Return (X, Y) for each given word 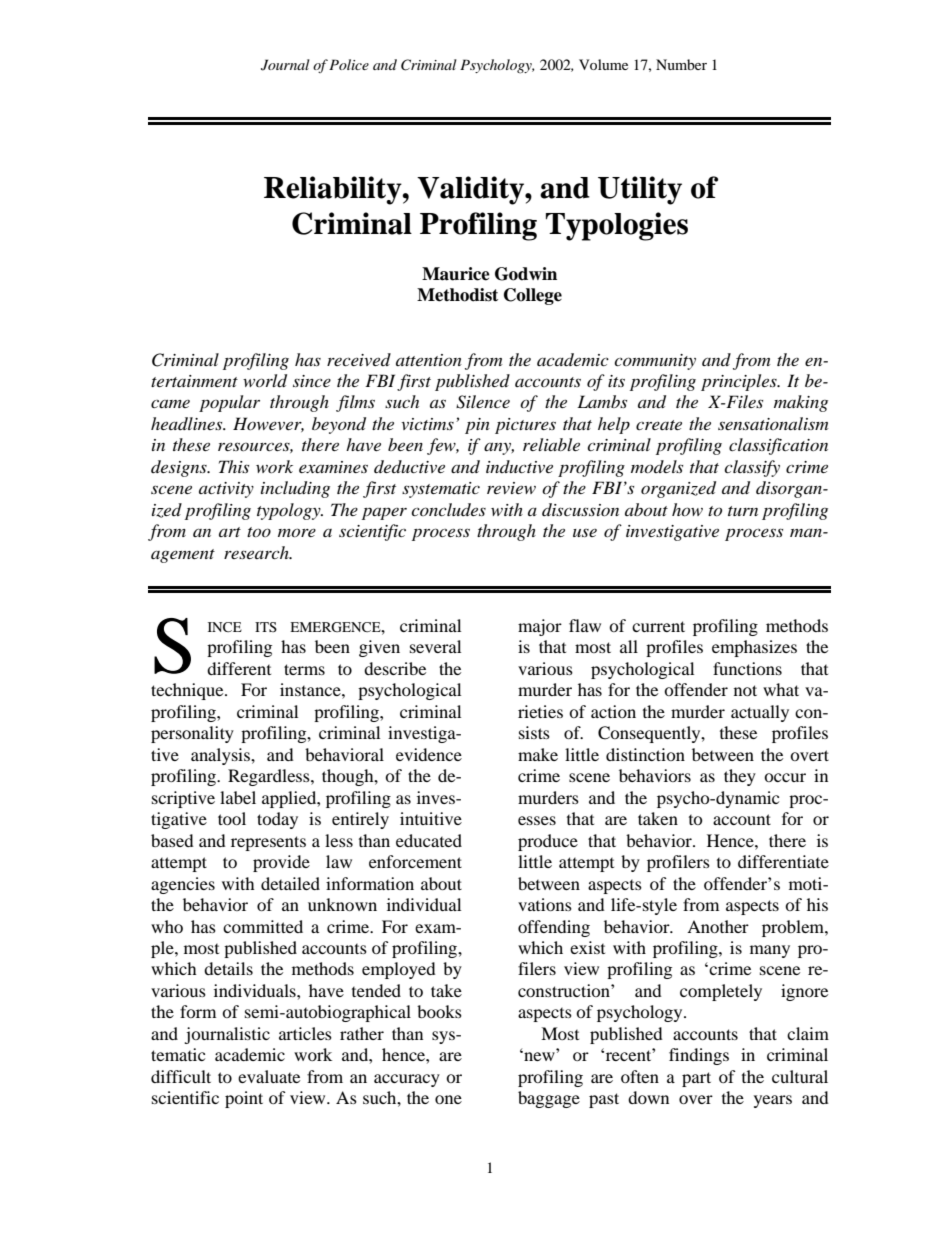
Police (349, 64)
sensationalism (773, 423)
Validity (471, 190)
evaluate (269, 1076)
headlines (188, 423)
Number (681, 64)
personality (192, 734)
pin (477, 426)
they (740, 777)
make (538, 754)
